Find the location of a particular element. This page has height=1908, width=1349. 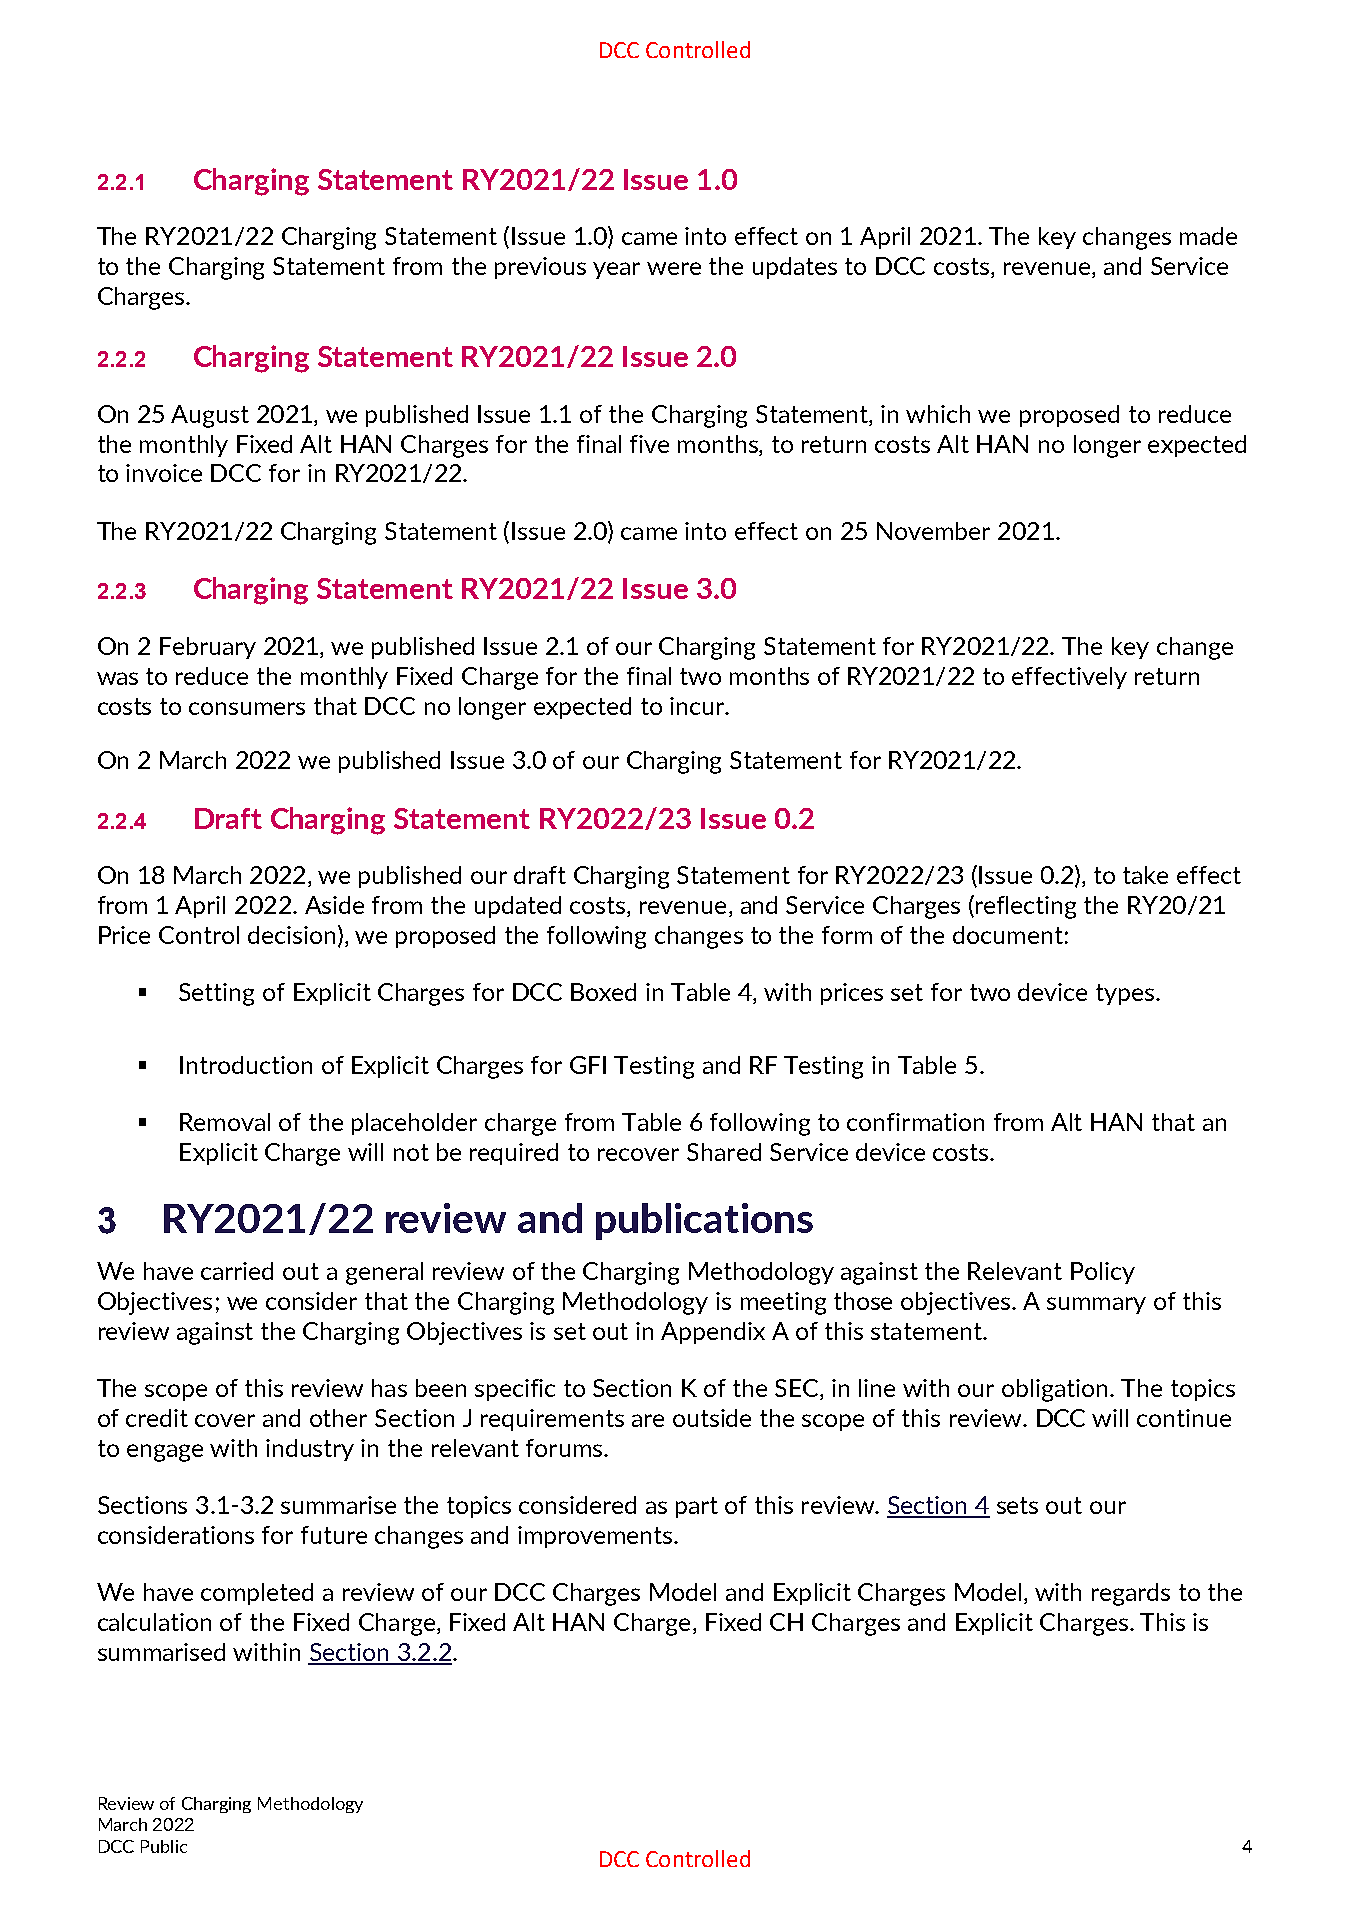

August is located at coordinates (210, 416).
